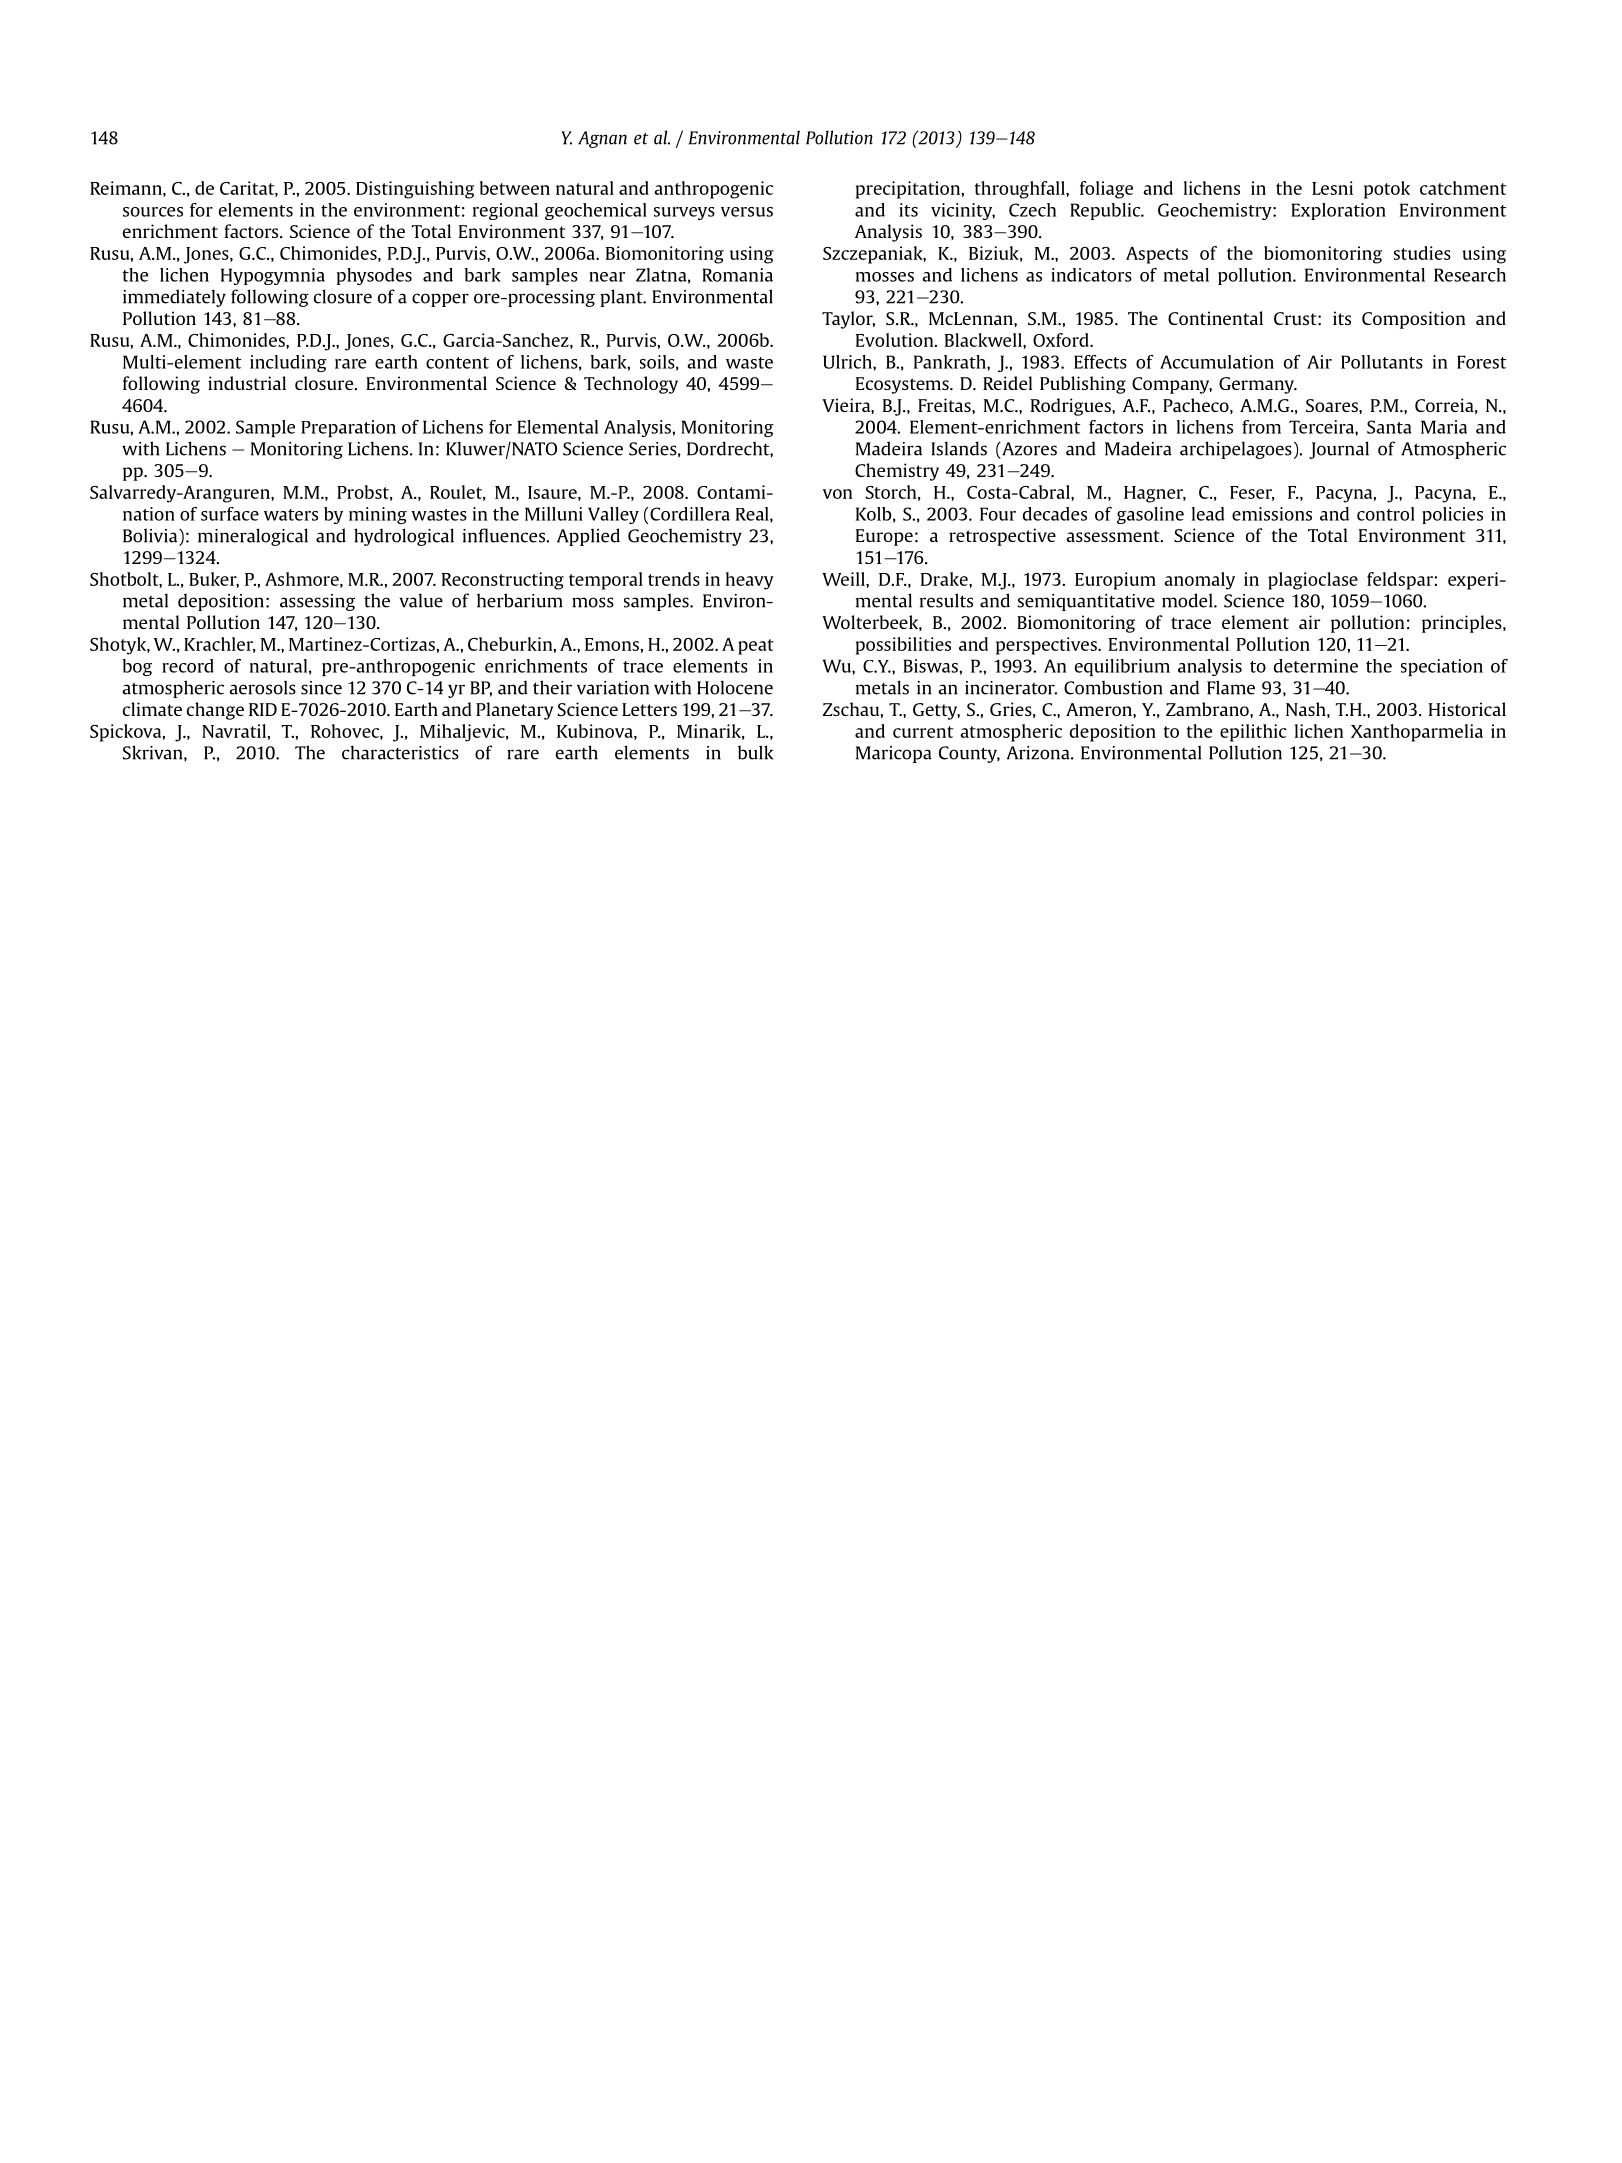 The height and width of the screenshot is (2163, 1622). I want to click on Composition, so click(1413, 320).
